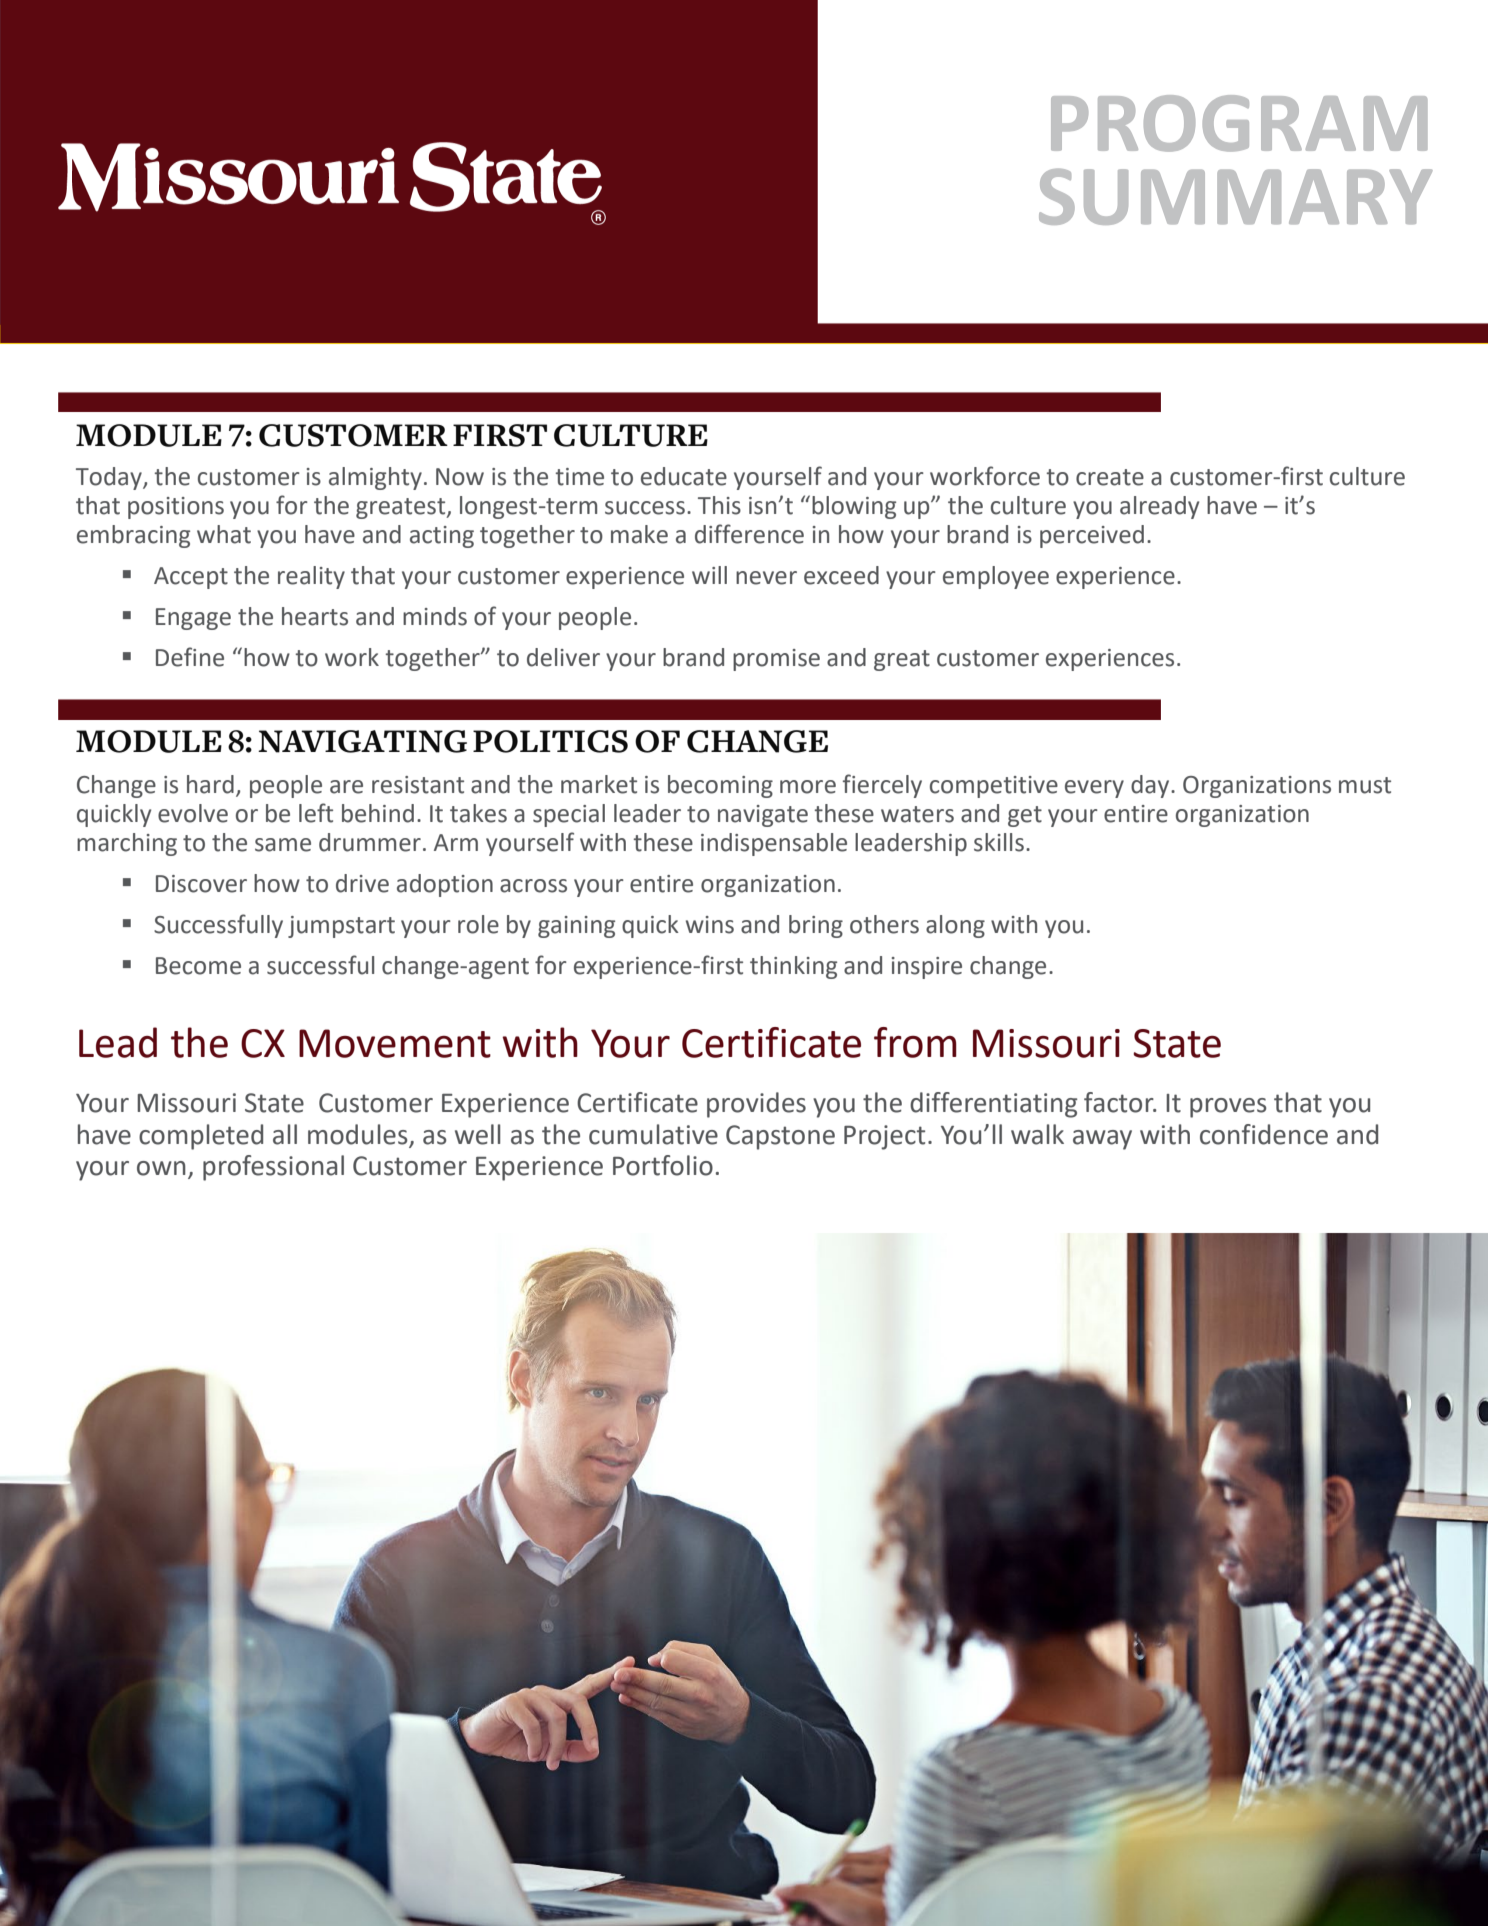 This document has height=1926, width=1488. Describe the element at coordinates (1236, 196) in the document. I see `SUMMARY` at that location.
